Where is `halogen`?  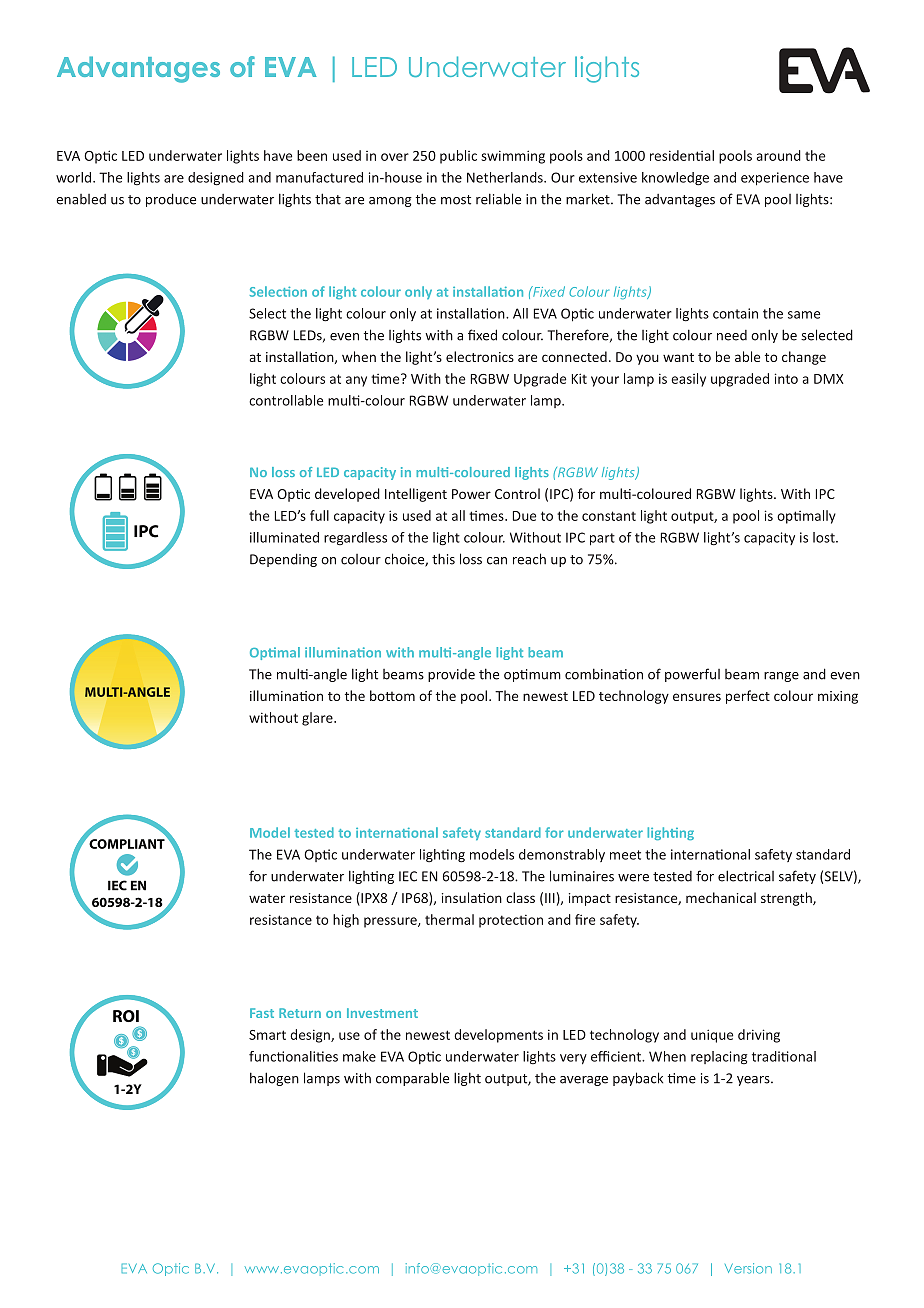
halogen is located at coordinates (274, 1079).
